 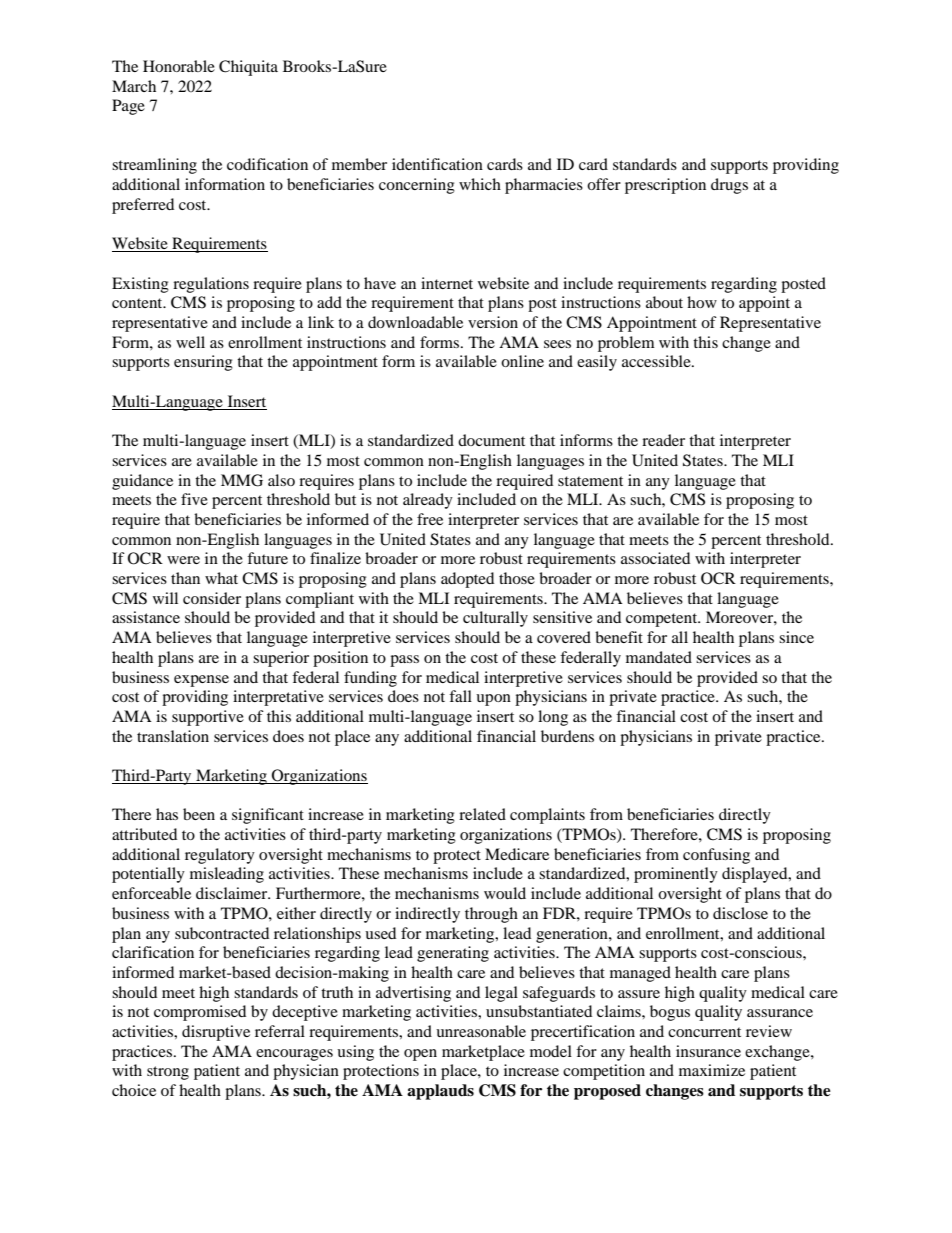 I want to click on adopted, so click(x=467, y=580).
